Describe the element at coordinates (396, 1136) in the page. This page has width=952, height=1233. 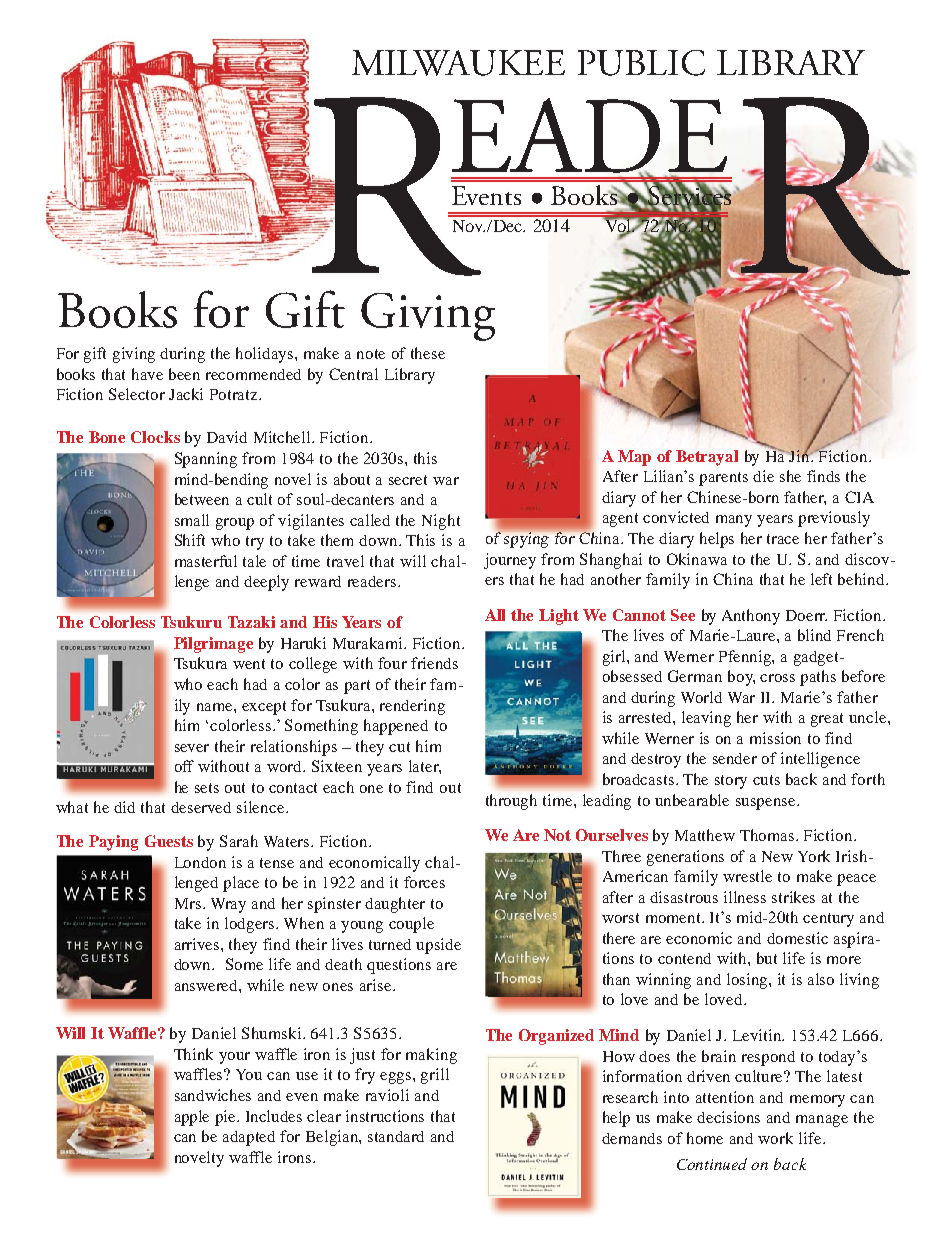
I see `standard` at that location.
